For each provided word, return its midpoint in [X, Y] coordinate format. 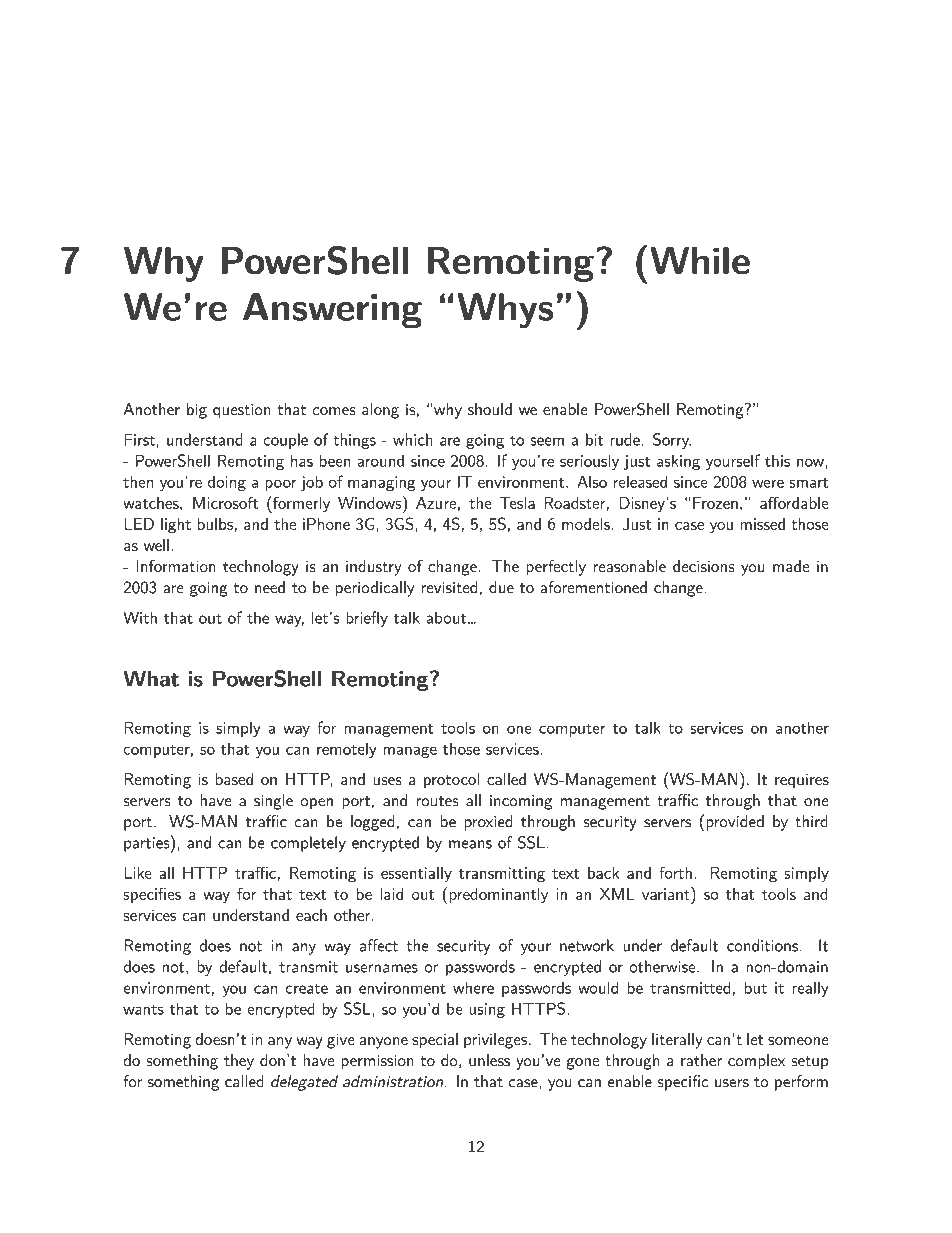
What [151, 678]
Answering [332, 311]
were [768, 483]
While [700, 261]
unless [489, 1060]
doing [227, 483]
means [470, 844]
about [447, 618]
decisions [704, 566]
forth [675, 872]
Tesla [517, 503]
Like [138, 872]
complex [756, 1062]
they [239, 1062]
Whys [505, 311]
